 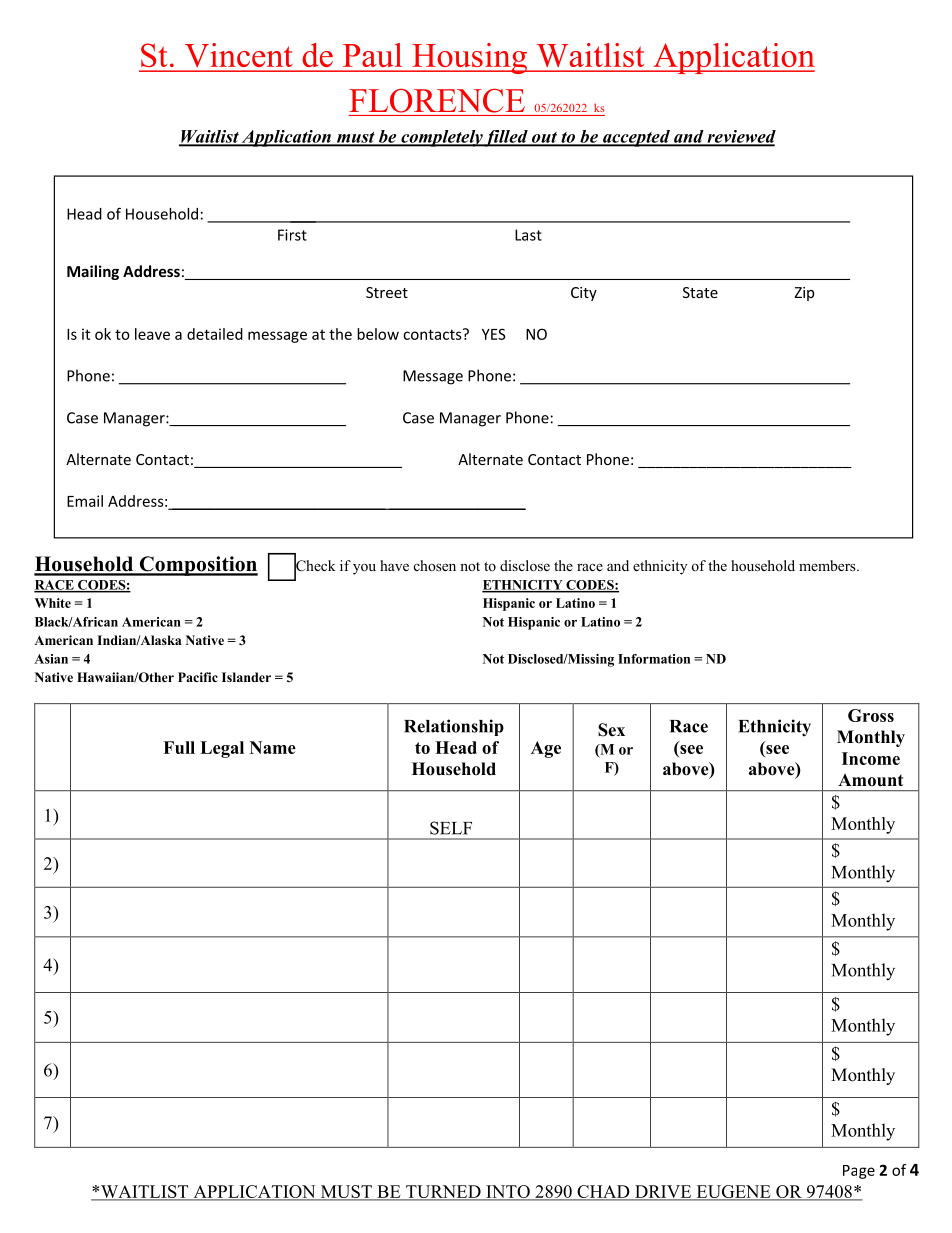 What do you see at coordinates (828, 565) in the screenshot?
I see `members` at bounding box center [828, 565].
